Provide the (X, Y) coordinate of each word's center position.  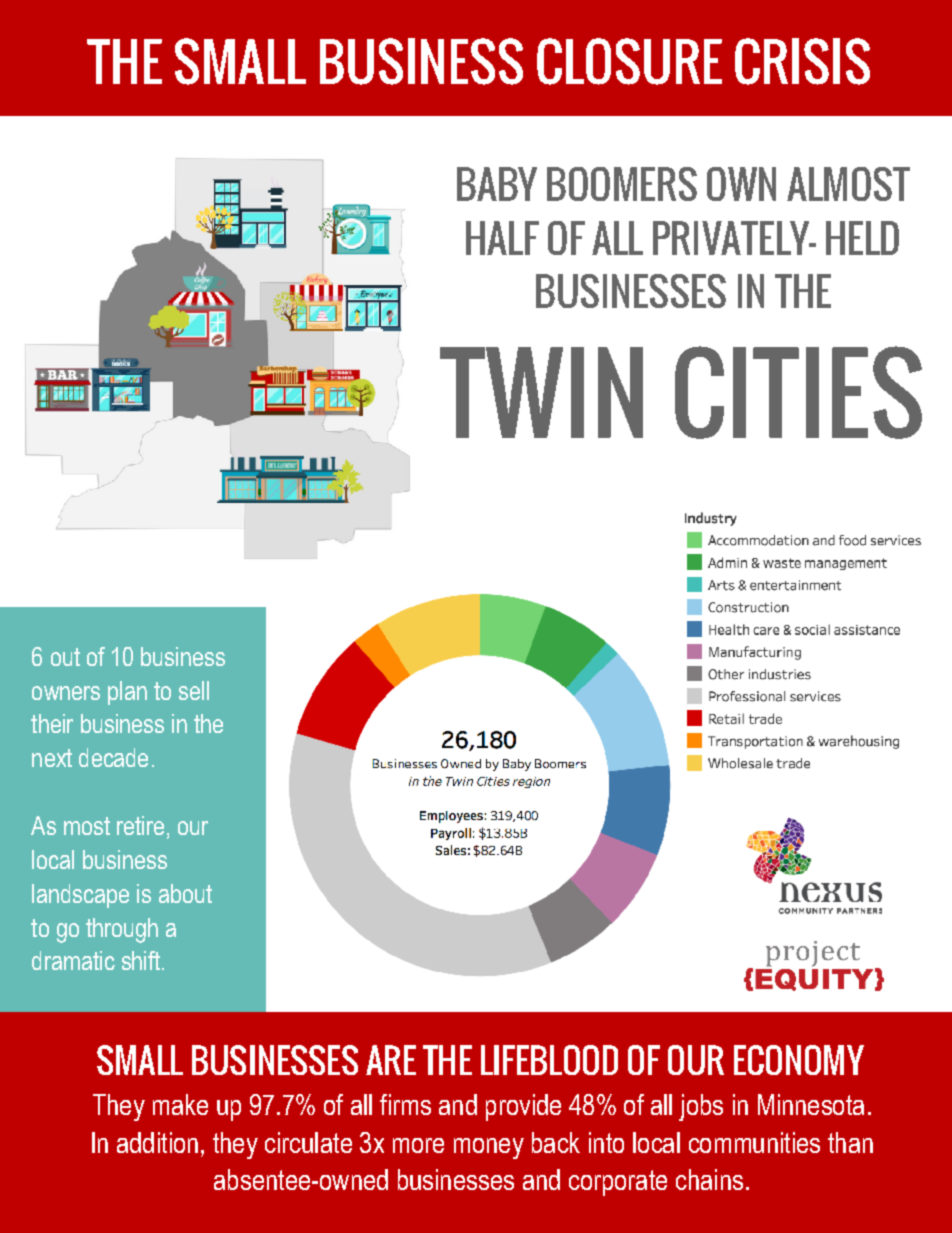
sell (194, 690)
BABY (497, 184)
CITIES (798, 392)
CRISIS (802, 61)
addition (157, 1142)
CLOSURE (629, 61)
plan (127, 693)
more (418, 1145)
